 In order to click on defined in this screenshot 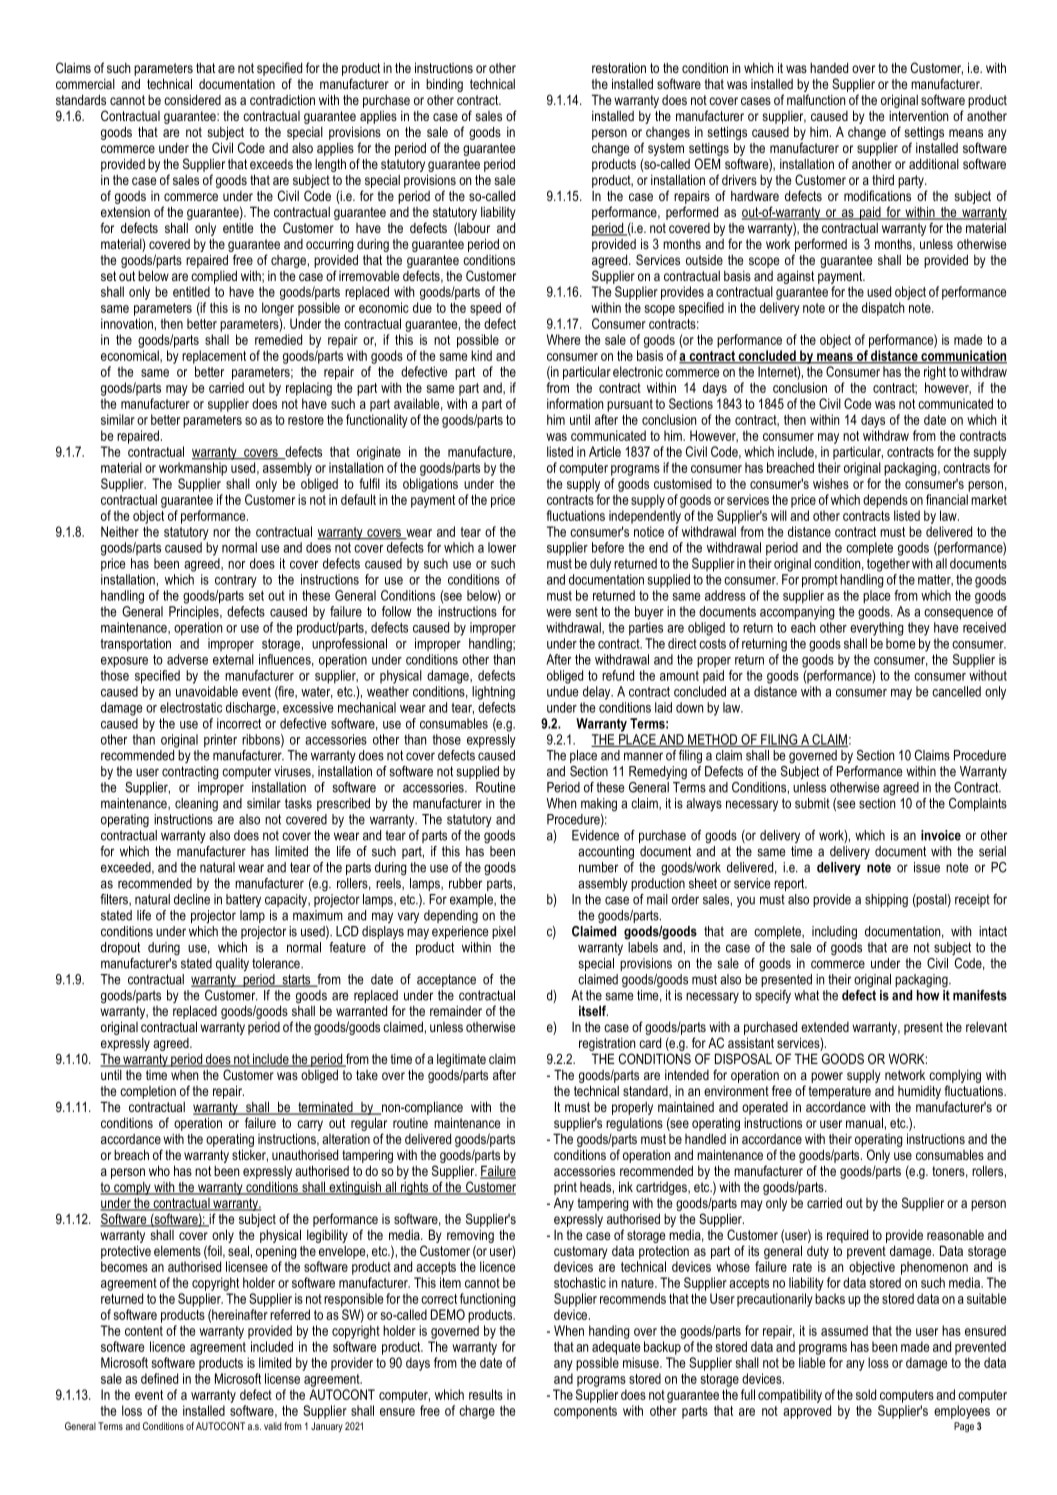, I will do `click(159, 1378)`.
